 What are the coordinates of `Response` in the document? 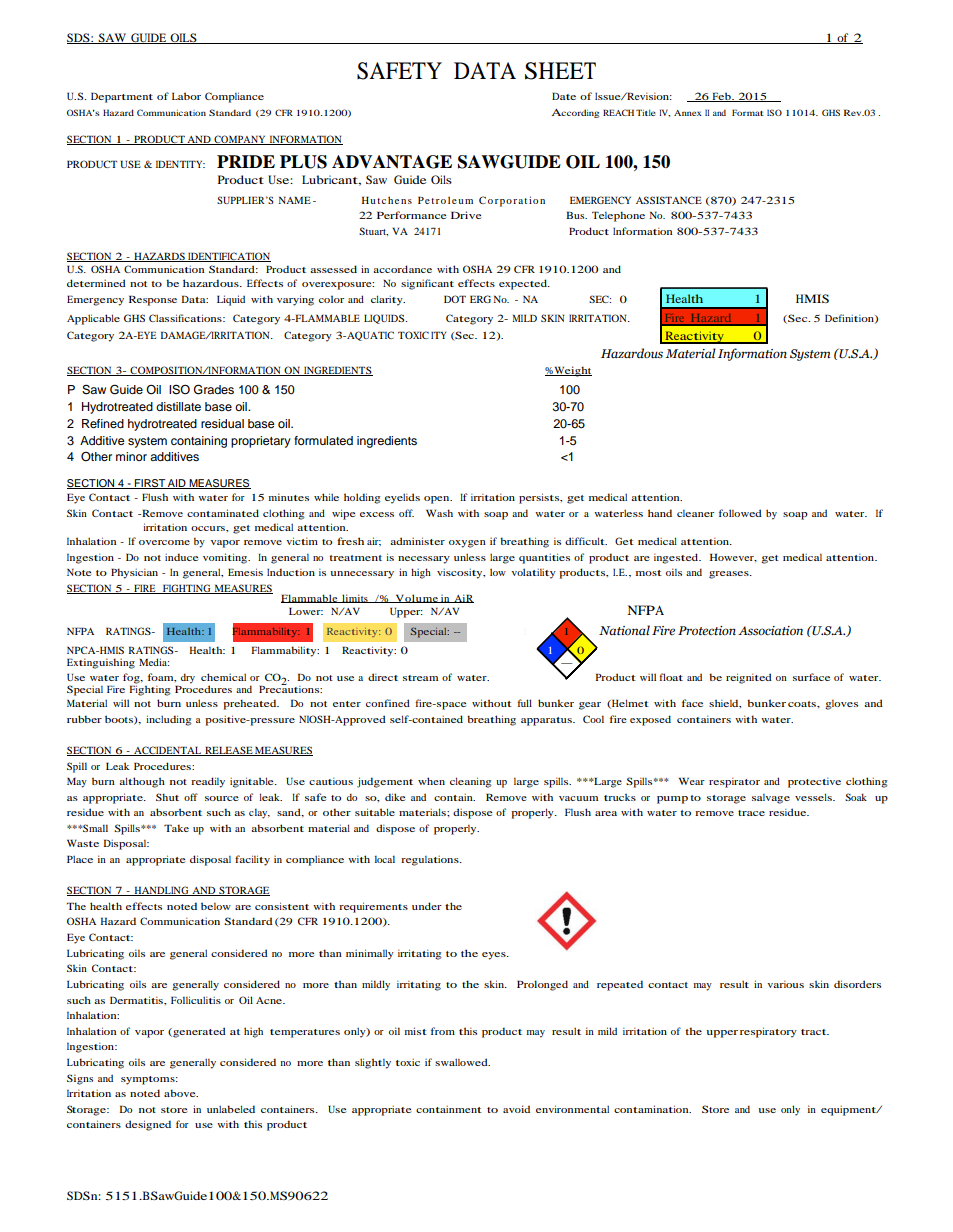 It's located at (153, 300).
